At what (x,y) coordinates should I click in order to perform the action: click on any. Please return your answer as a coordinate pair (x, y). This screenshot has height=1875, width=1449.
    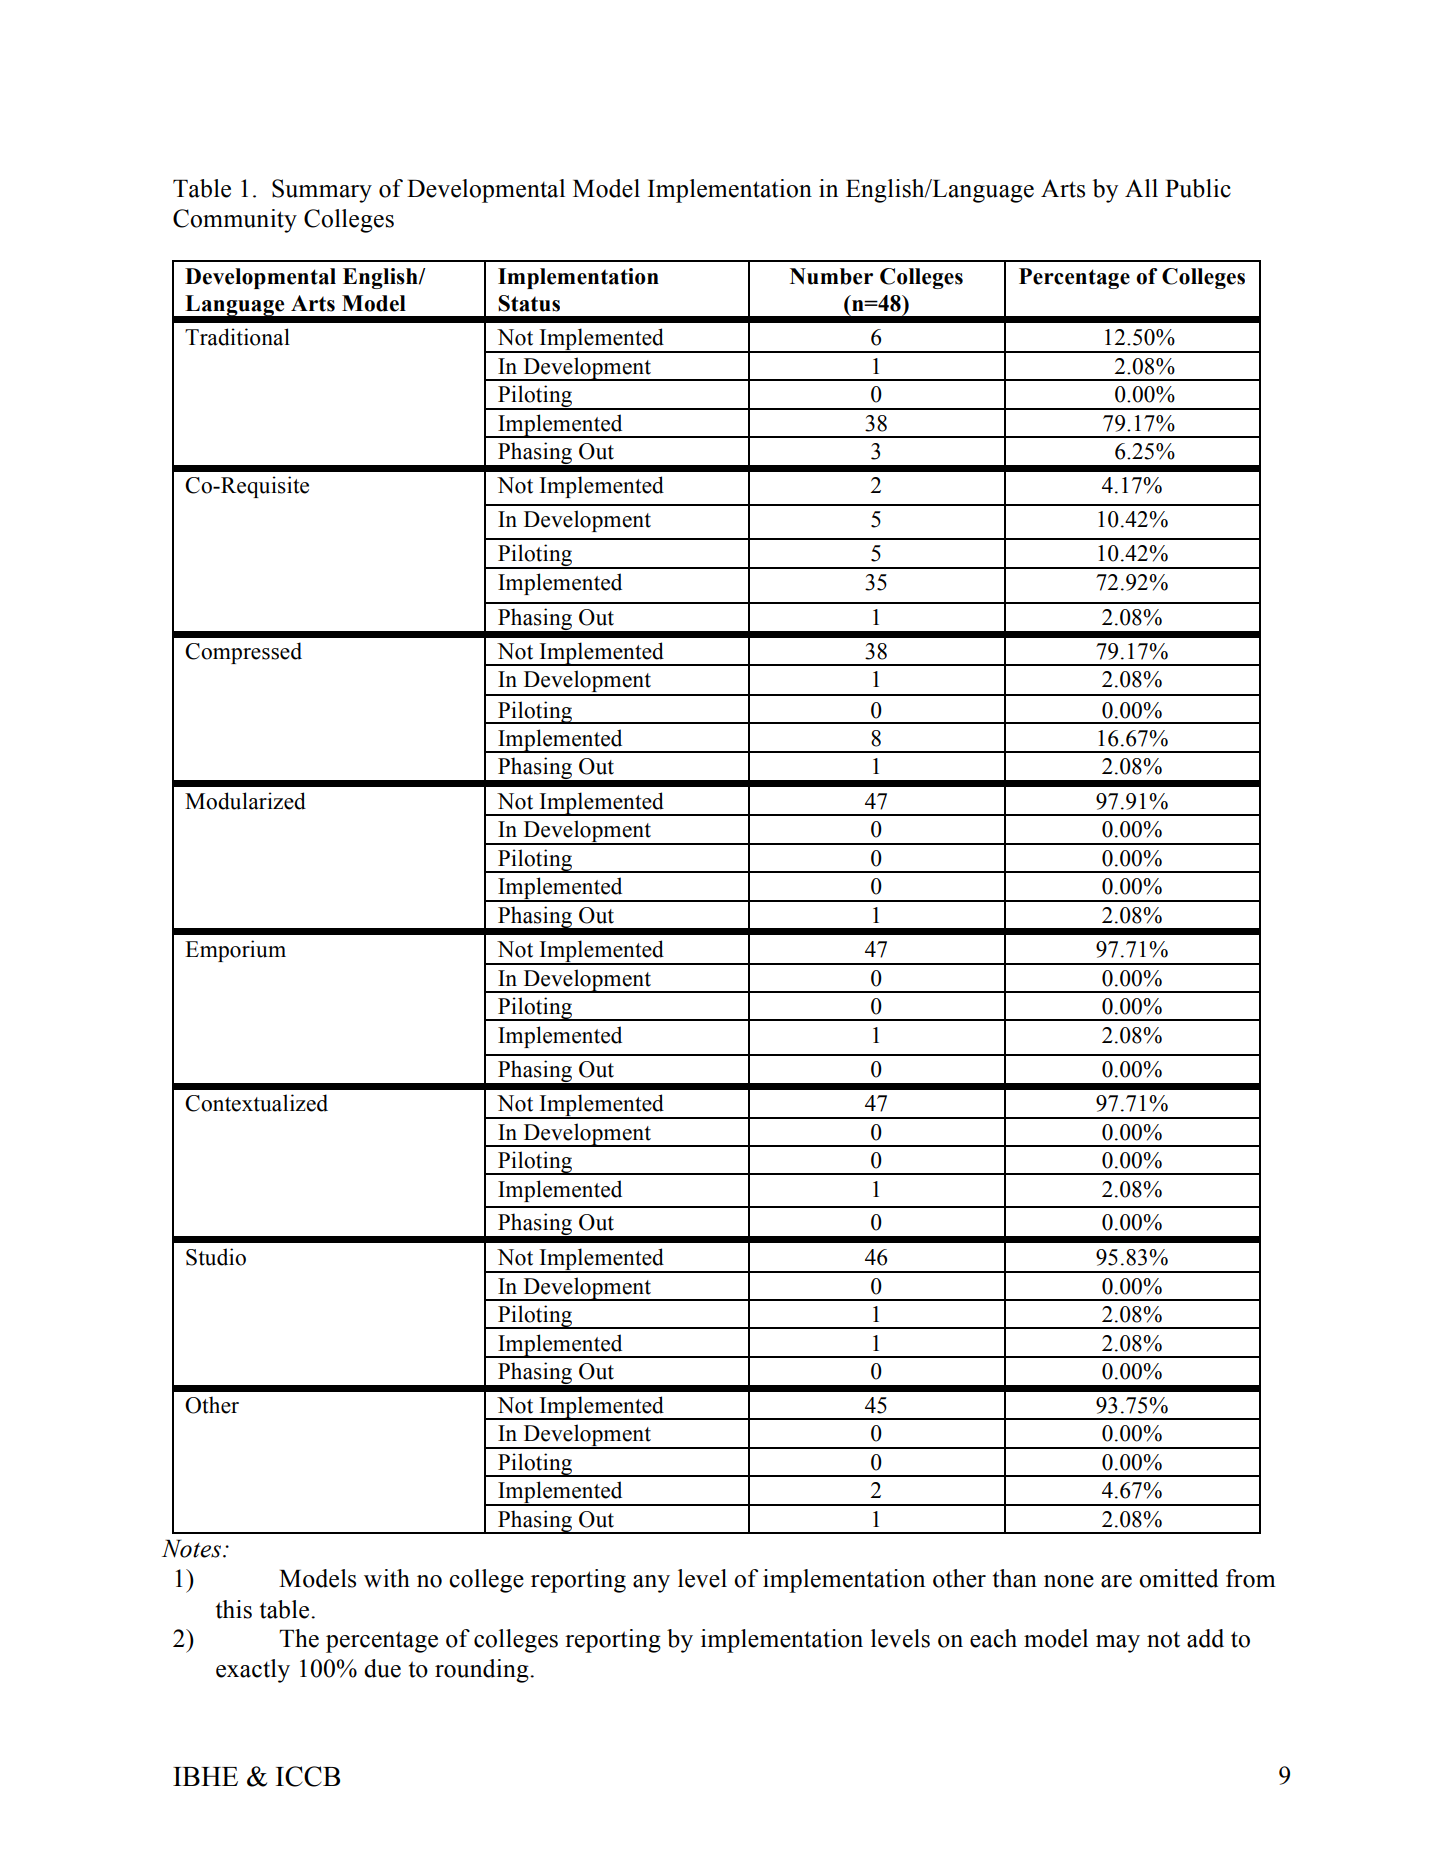
    Looking at the image, I should click on (651, 1584).
